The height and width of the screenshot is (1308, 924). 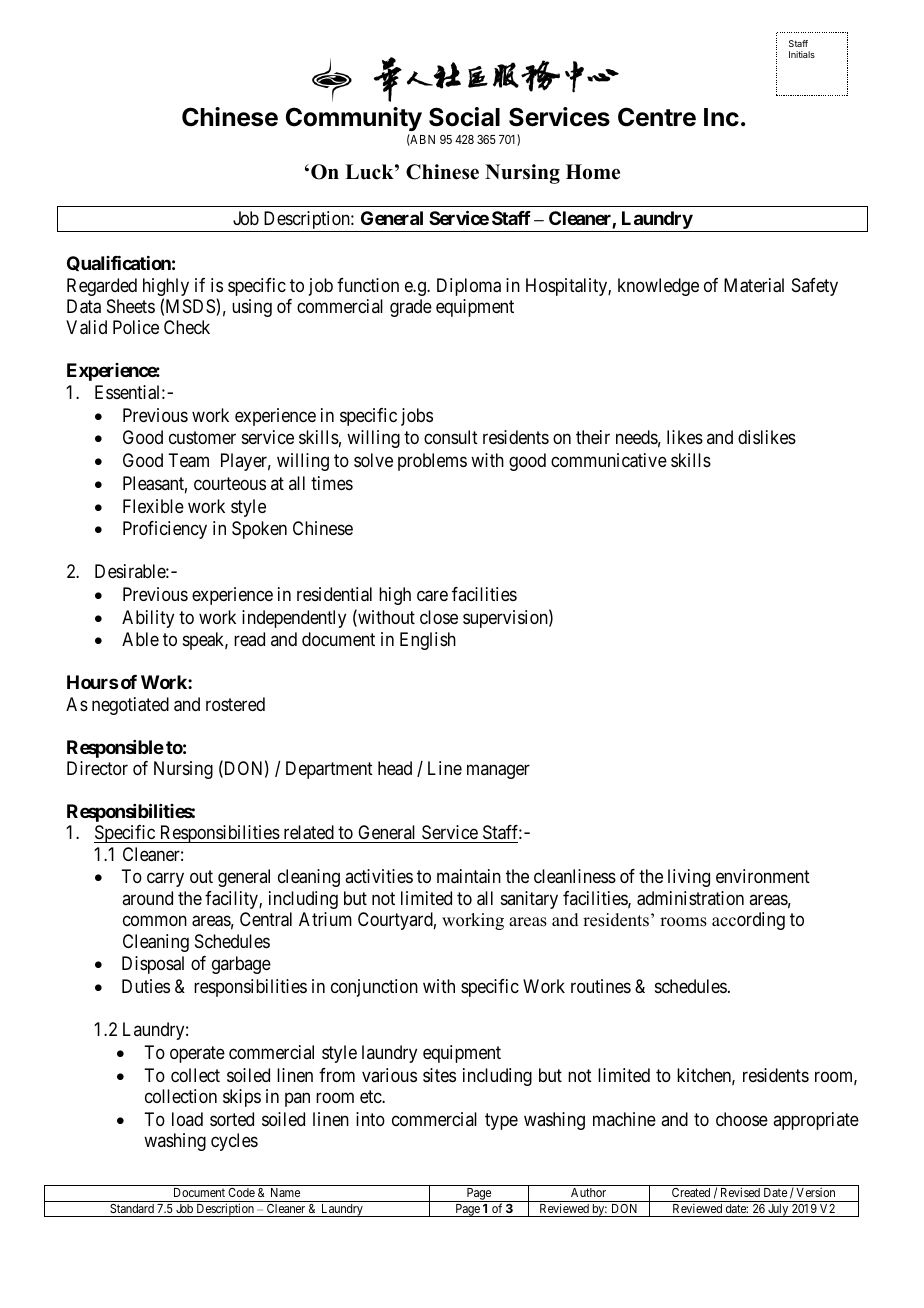 I want to click on consult, so click(x=451, y=437).
